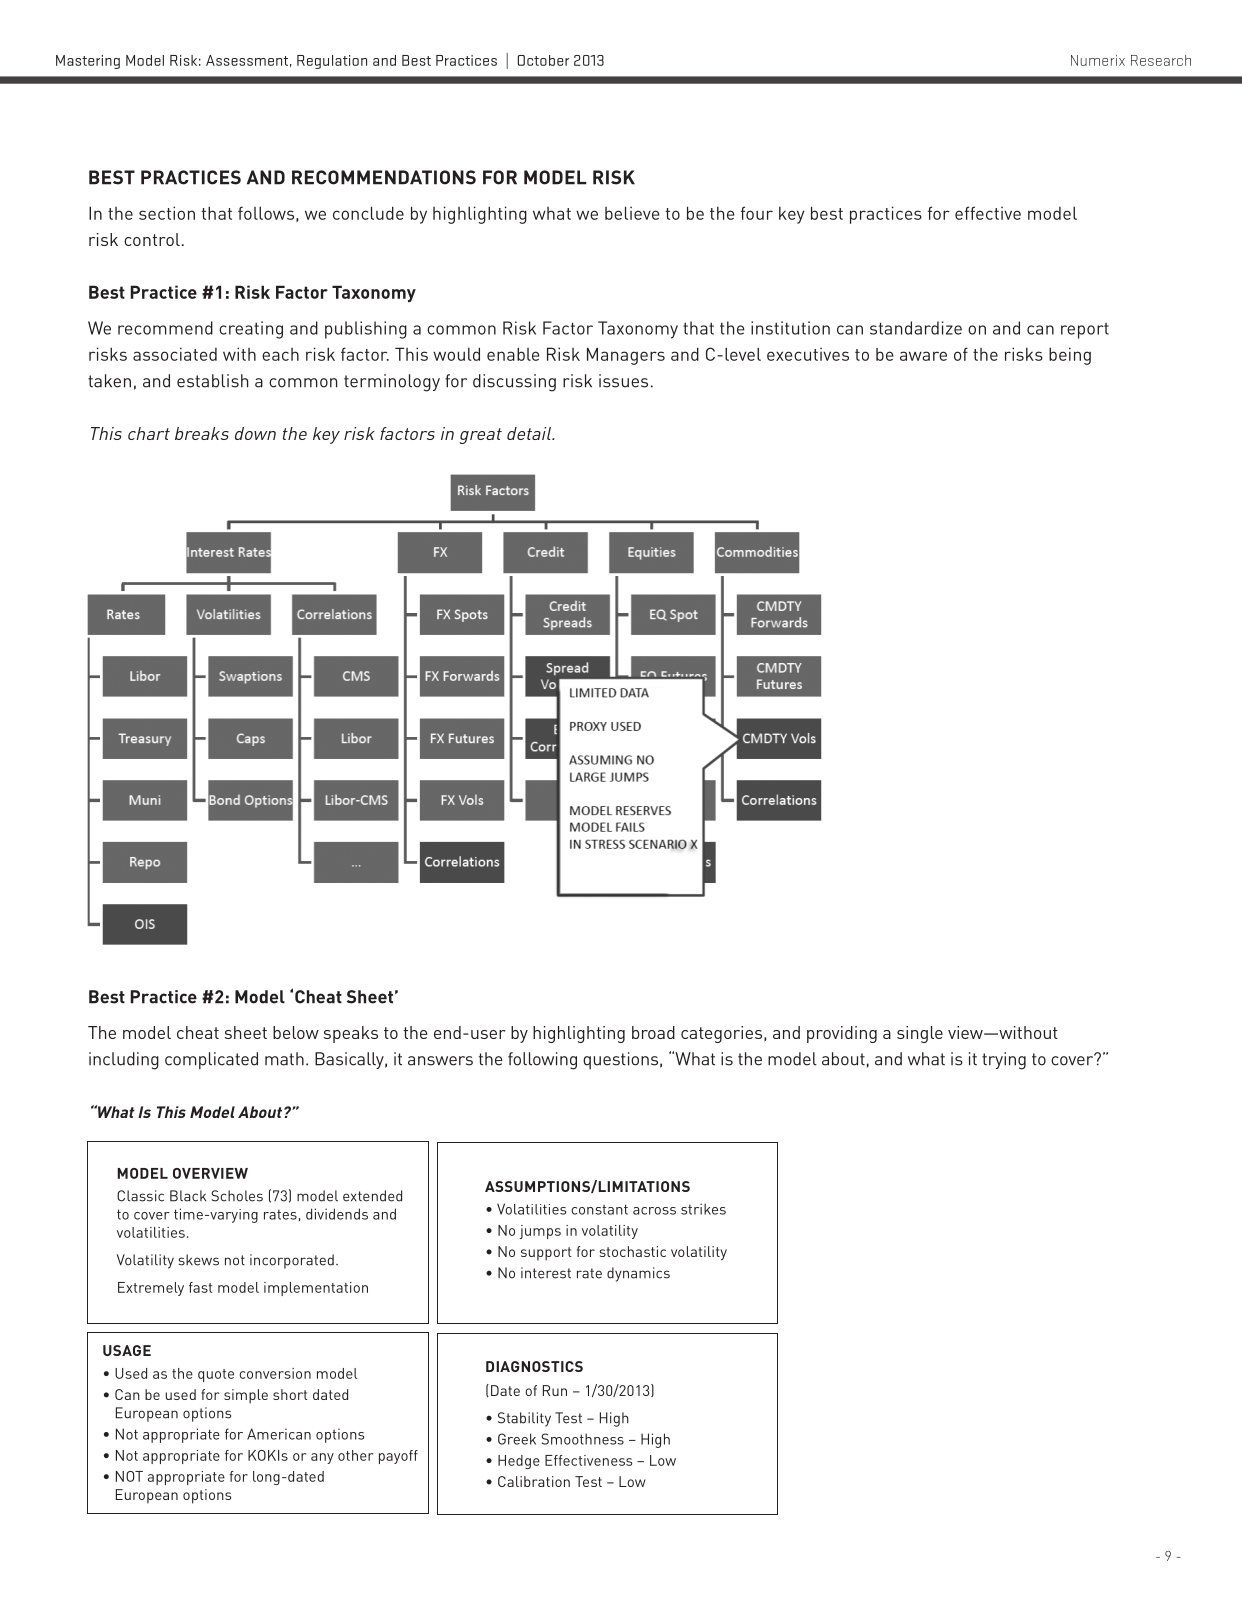 Image resolution: width=1242 pixels, height=1608 pixels. What do you see at coordinates (1004, 1061) in the document?
I see `trying` at bounding box center [1004, 1061].
